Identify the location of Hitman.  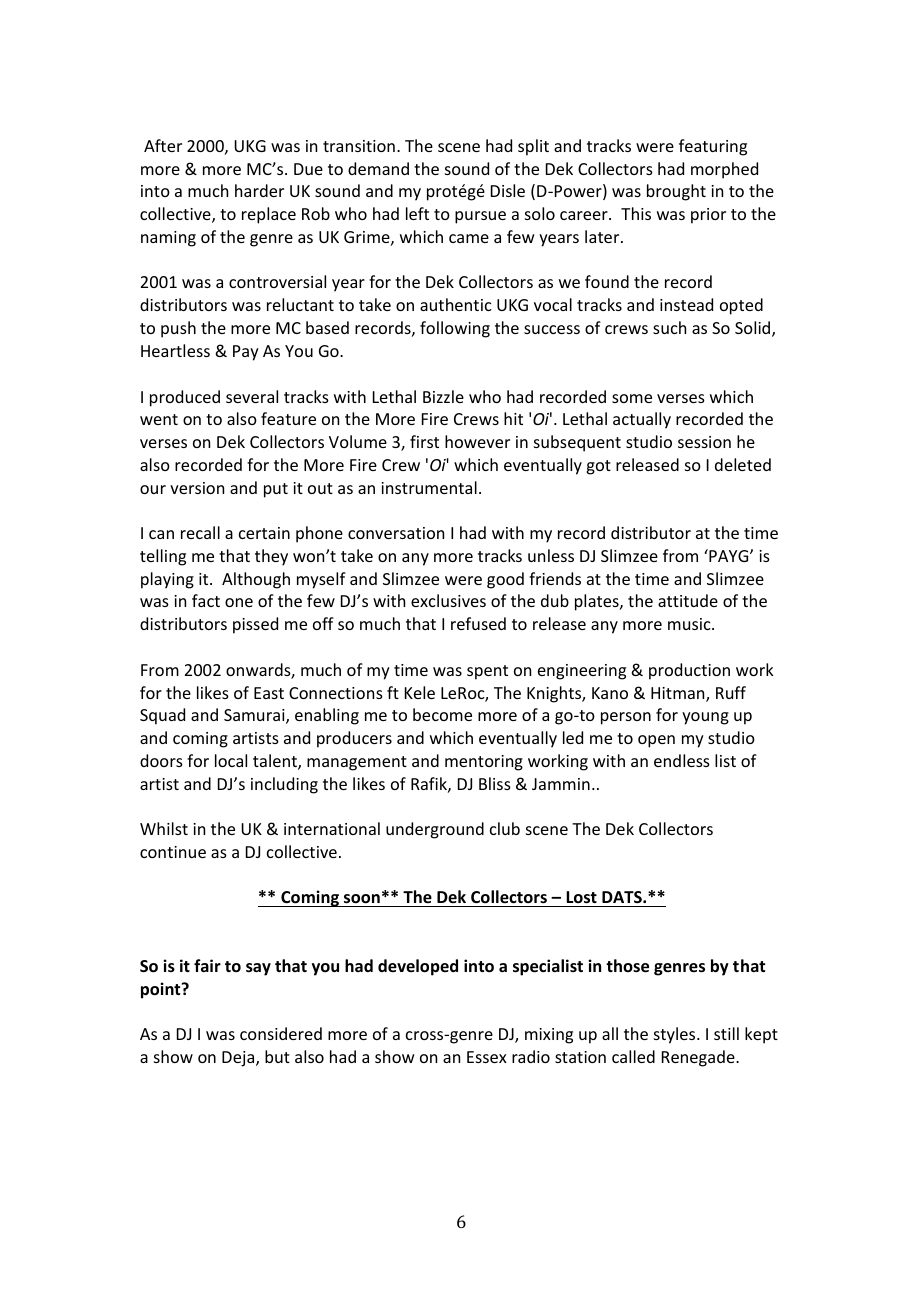
(679, 694).
